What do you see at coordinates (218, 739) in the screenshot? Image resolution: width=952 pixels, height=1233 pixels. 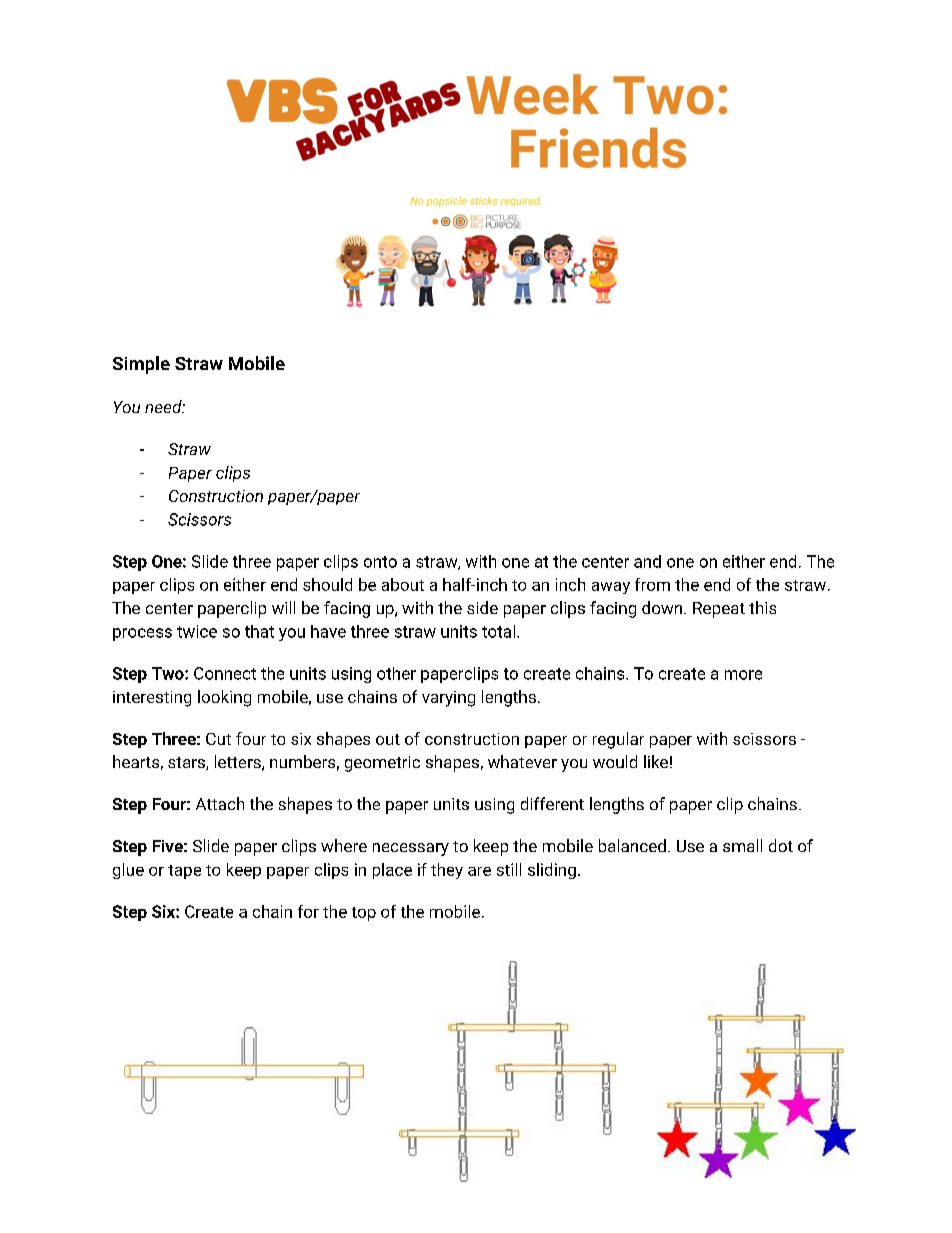 I see `Cut` at bounding box center [218, 739].
